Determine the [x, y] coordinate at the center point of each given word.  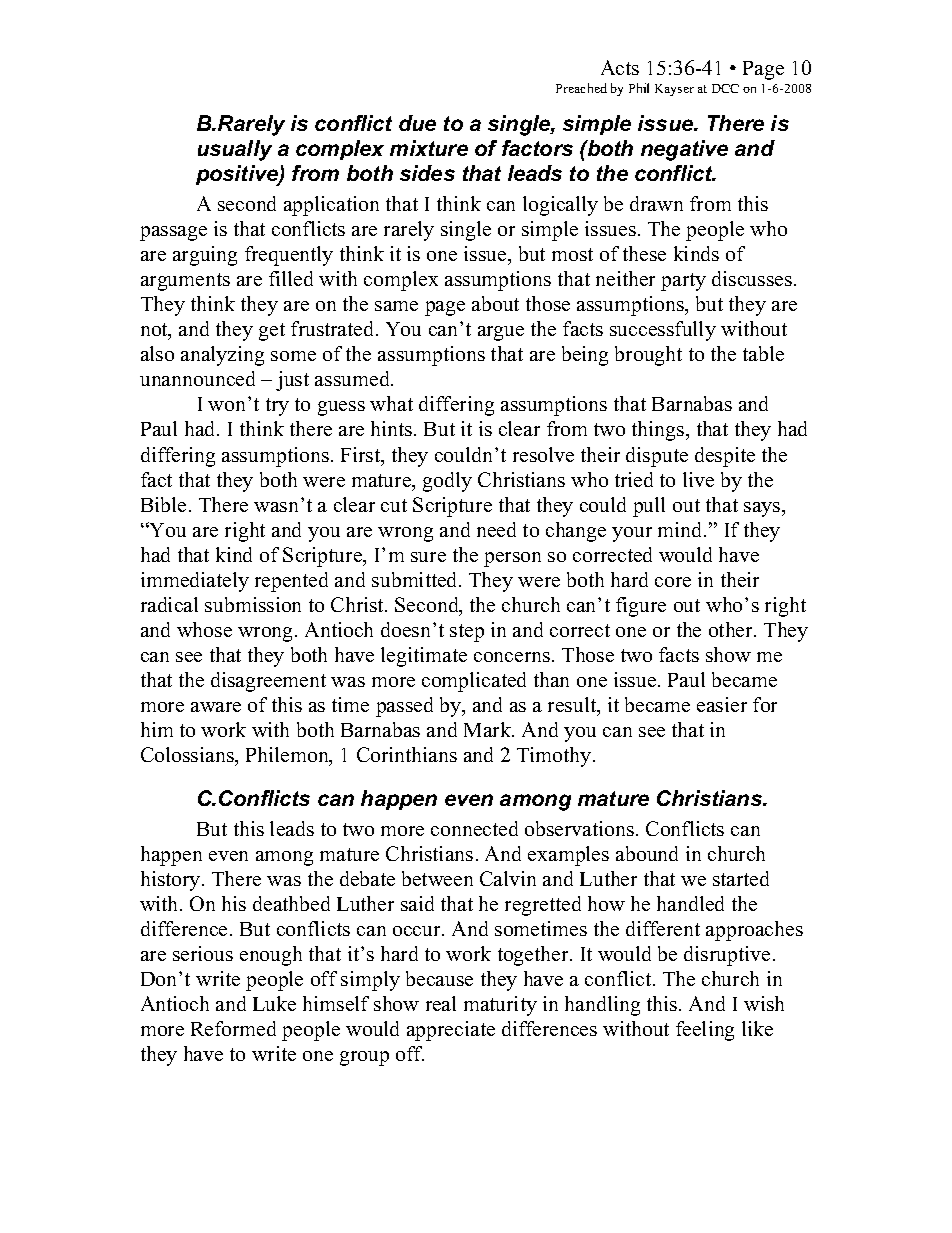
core [673, 582]
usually [235, 150]
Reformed [233, 1028]
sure [428, 557]
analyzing [222, 356]
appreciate [451, 1031]
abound [647, 853]
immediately [195, 582]
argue [501, 333]
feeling [705, 1031]
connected [474, 828]
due [417, 123]
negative [684, 150]
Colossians [188, 756]
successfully [663, 331]
